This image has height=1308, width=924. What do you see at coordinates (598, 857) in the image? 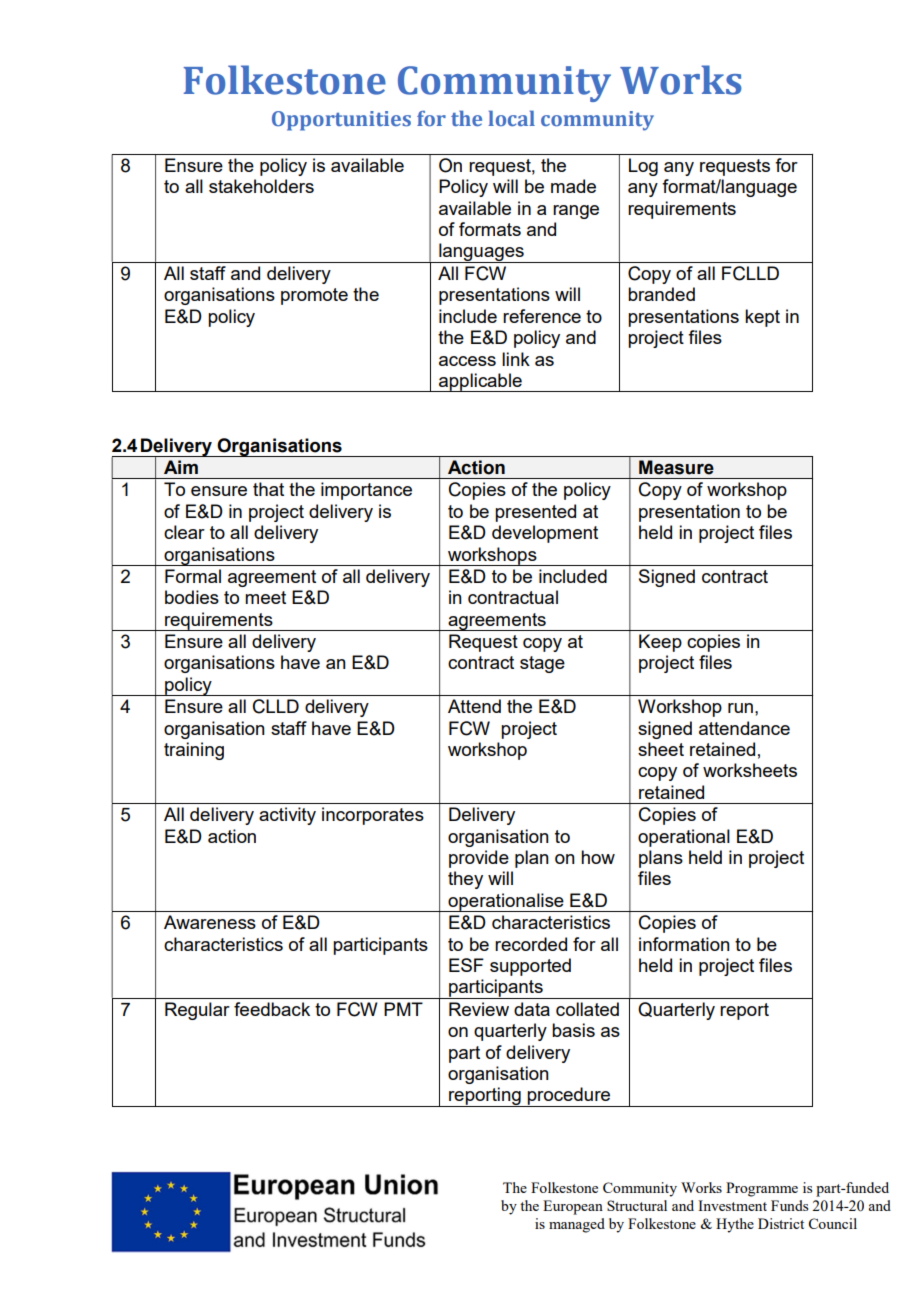
I see `how` at bounding box center [598, 857].
